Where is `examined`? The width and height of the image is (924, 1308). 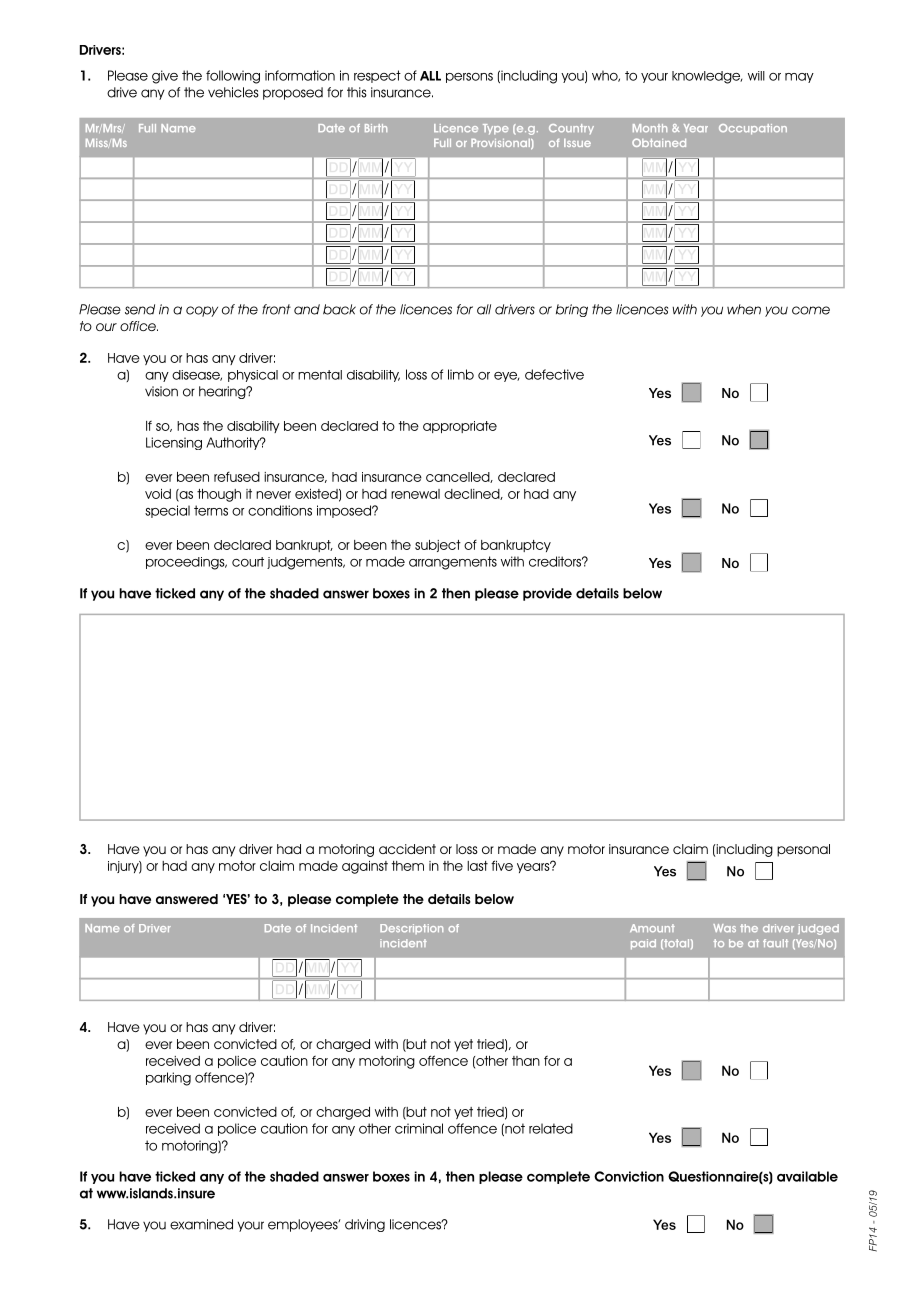
examined is located at coordinates (201, 1224).
